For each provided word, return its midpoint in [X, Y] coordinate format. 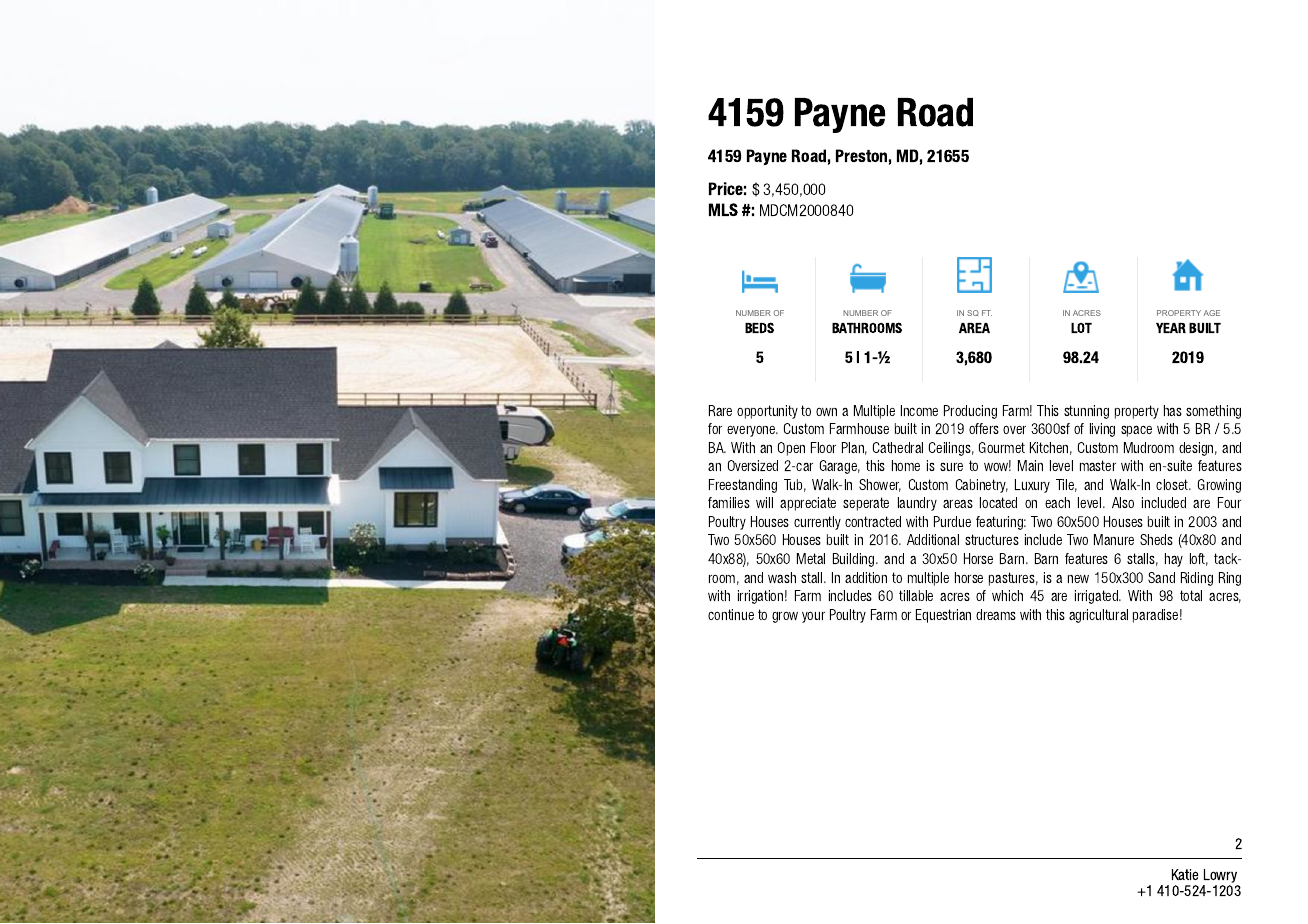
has [1173, 410]
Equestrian [943, 616]
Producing [970, 412]
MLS [723, 209]
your [813, 617]
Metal [811, 558]
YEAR [1171, 328]
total [1191, 595]
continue [731, 614]
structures [992, 539]
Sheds [1156, 539]
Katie [1185, 874]
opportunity [767, 412]
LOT [1081, 328]
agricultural [1098, 616]
